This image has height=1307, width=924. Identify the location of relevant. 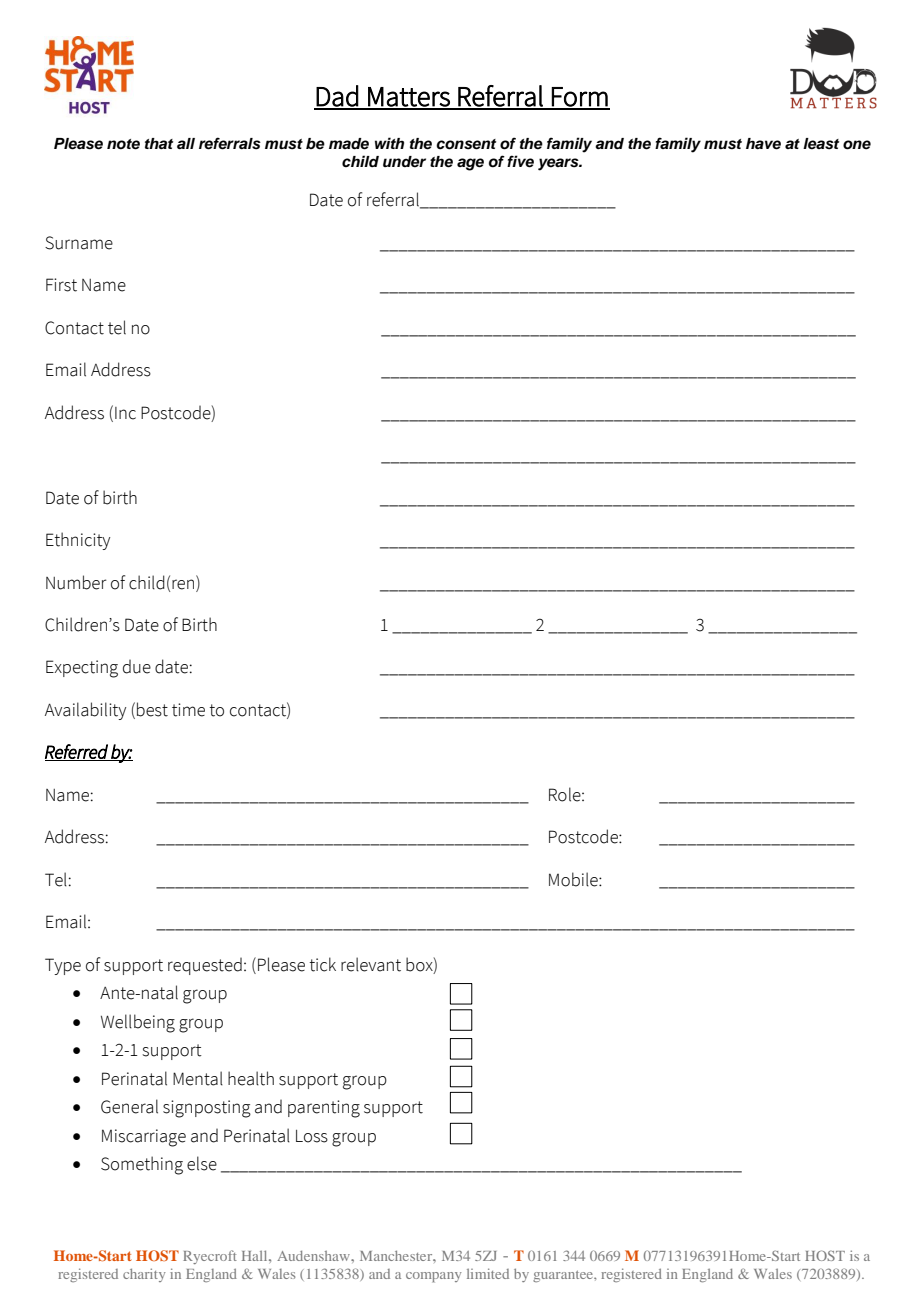
(371, 964).
